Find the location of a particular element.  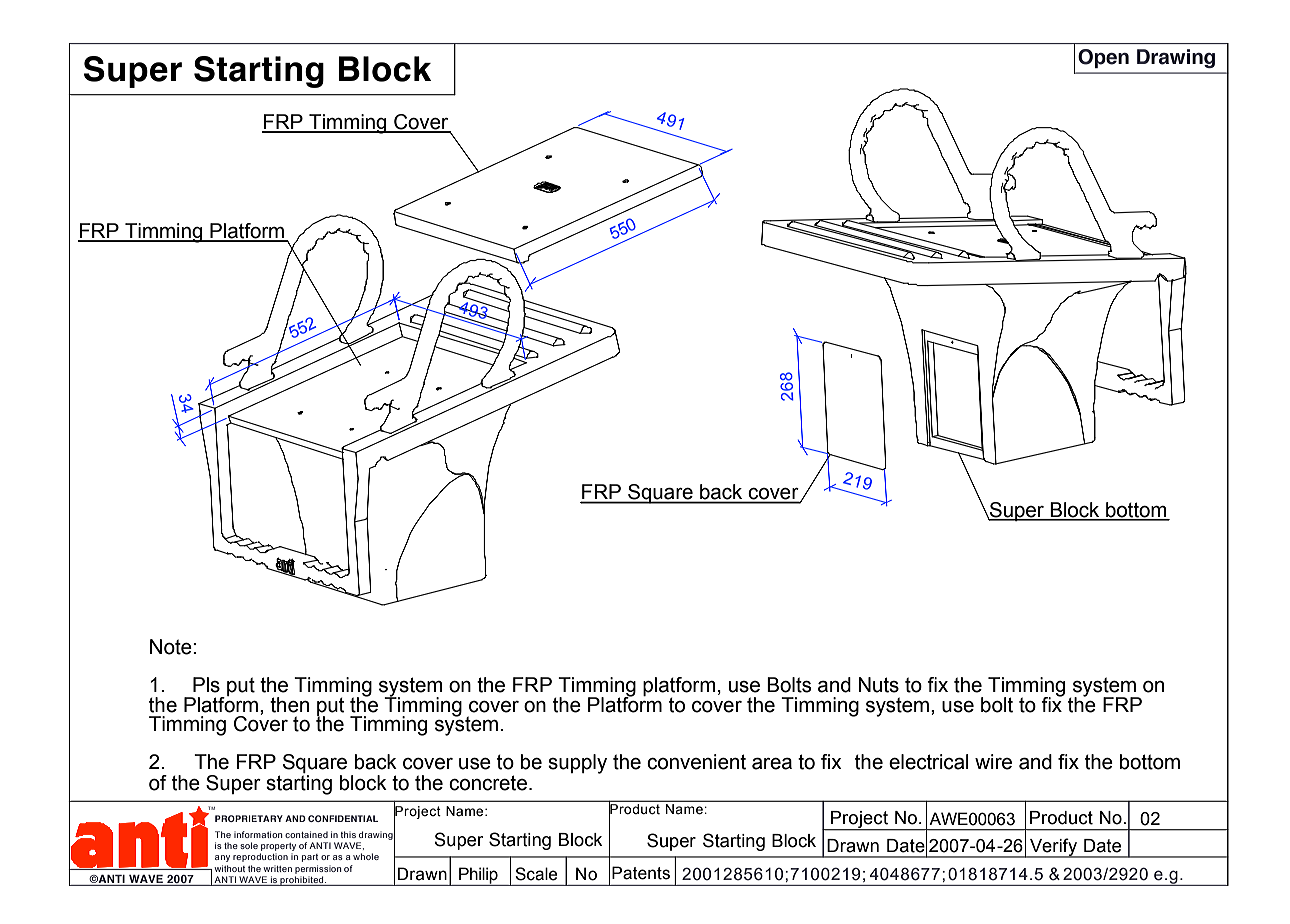

wire is located at coordinates (993, 762).
